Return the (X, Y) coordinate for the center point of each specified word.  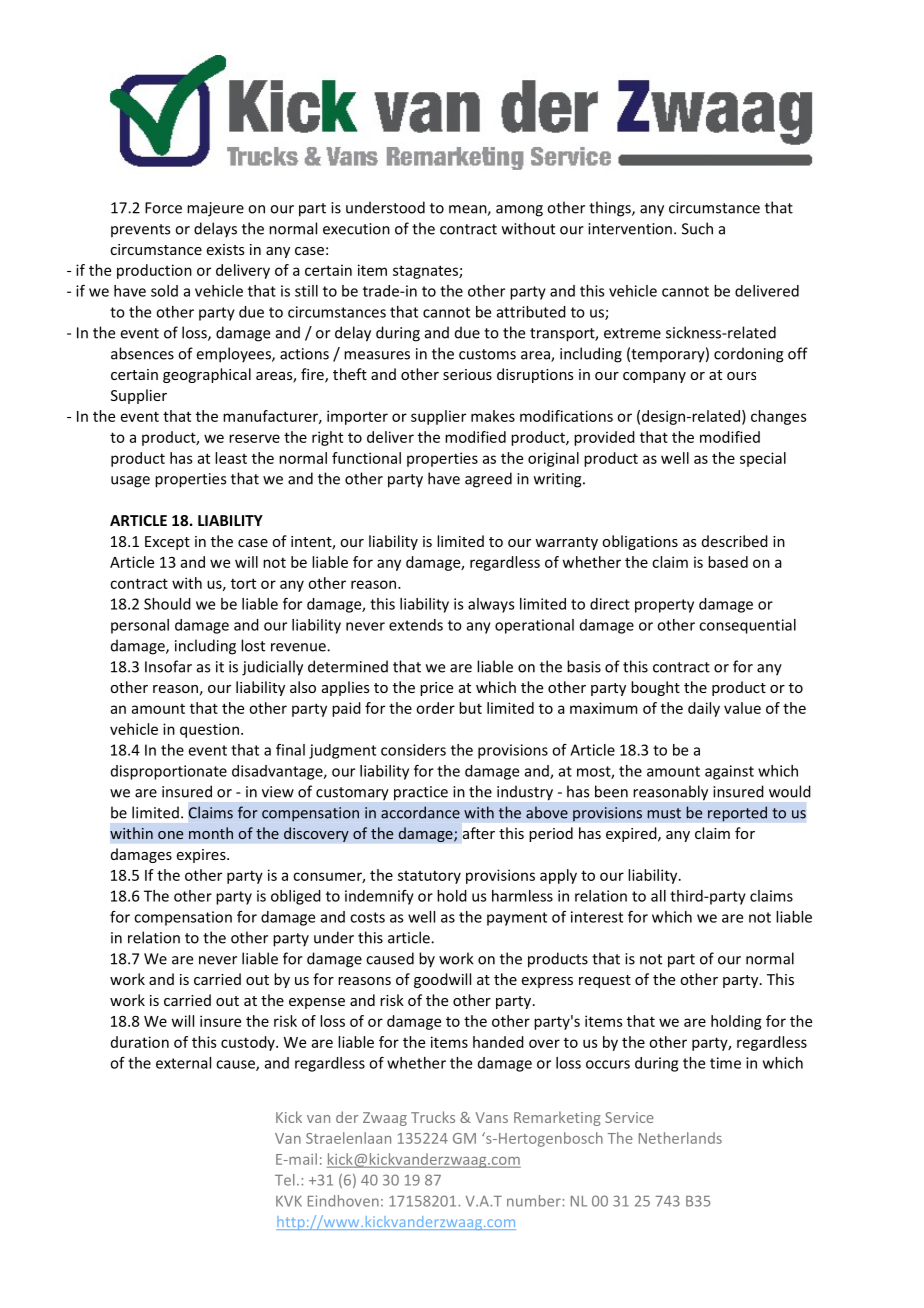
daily (704, 709)
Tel (285, 1180)
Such (697, 228)
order (435, 708)
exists (225, 249)
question (209, 730)
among (519, 211)
